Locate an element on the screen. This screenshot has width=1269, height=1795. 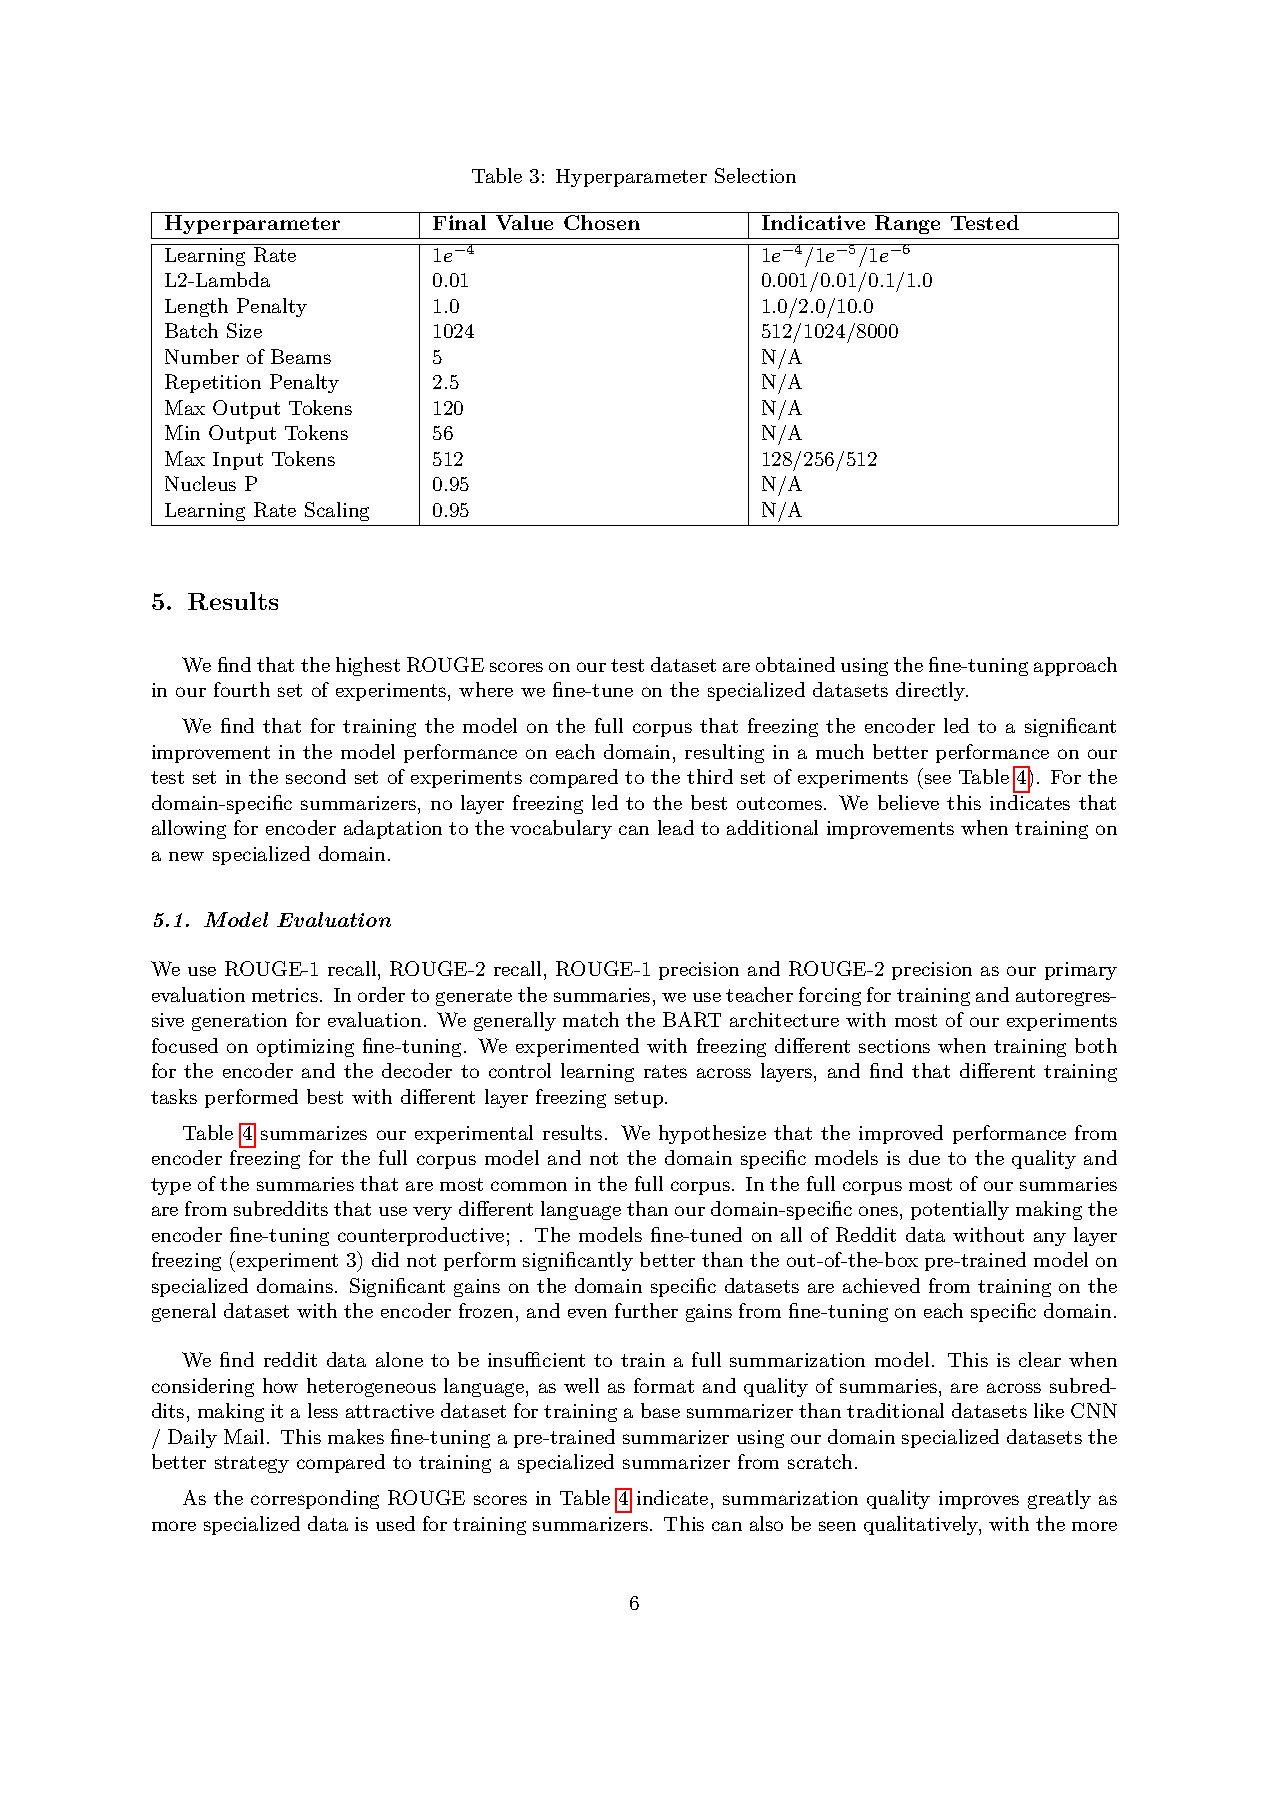
Chosen is located at coordinates (602, 222).
